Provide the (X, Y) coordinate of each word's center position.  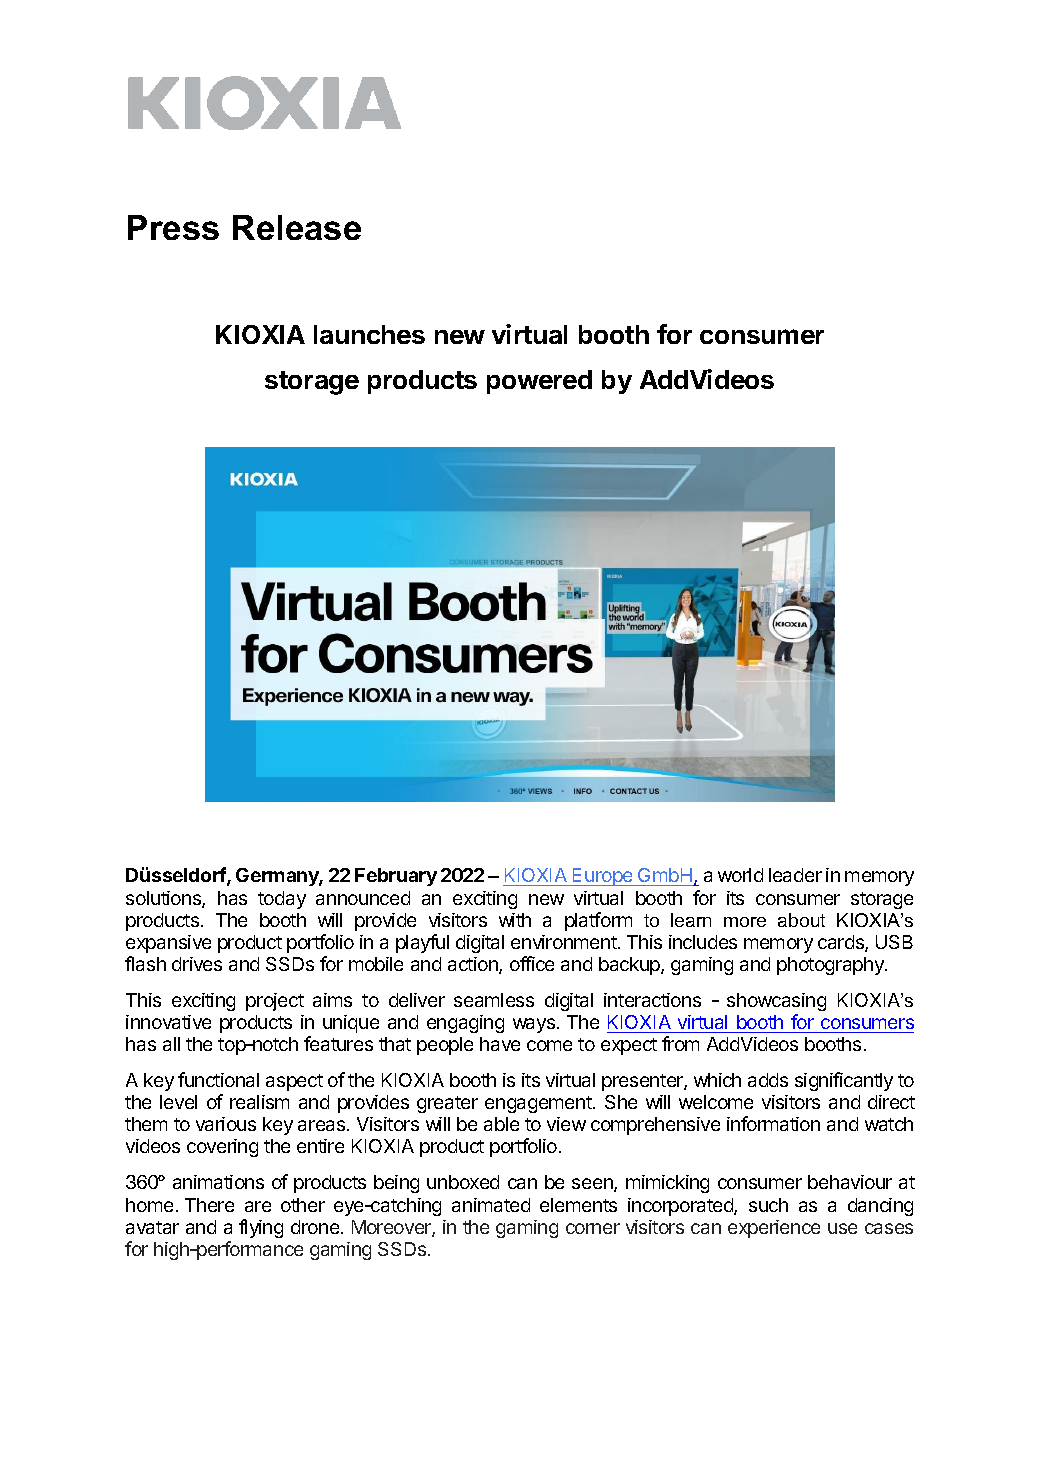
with (515, 920)
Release (297, 227)
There (209, 1205)
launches (369, 334)
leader (795, 875)
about (801, 920)
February (396, 877)
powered (539, 382)
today (282, 900)
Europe (603, 877)
